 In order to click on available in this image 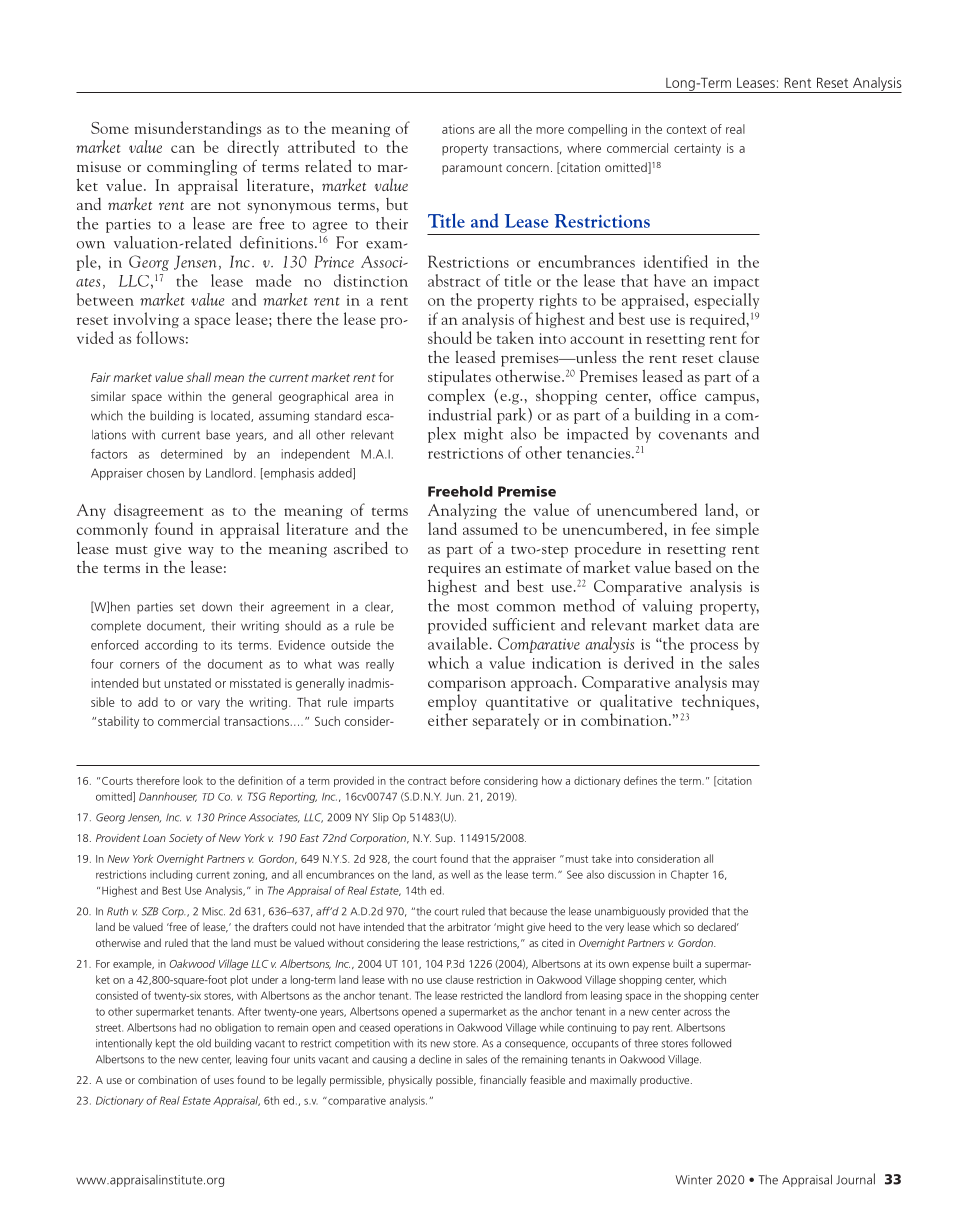, I will do `click(459, 643)`.
